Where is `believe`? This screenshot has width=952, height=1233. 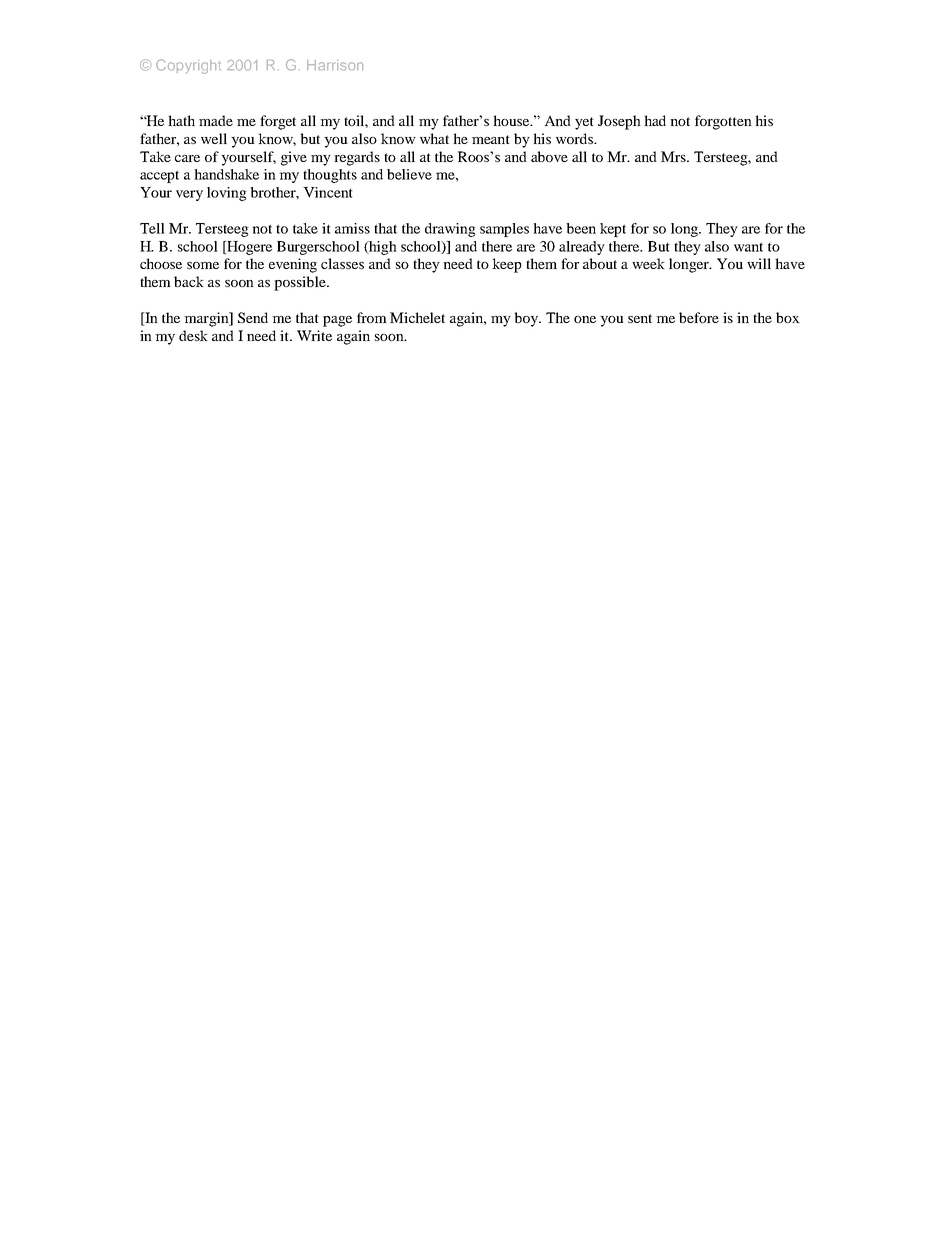
believe is located at coordinates (409, 174).
